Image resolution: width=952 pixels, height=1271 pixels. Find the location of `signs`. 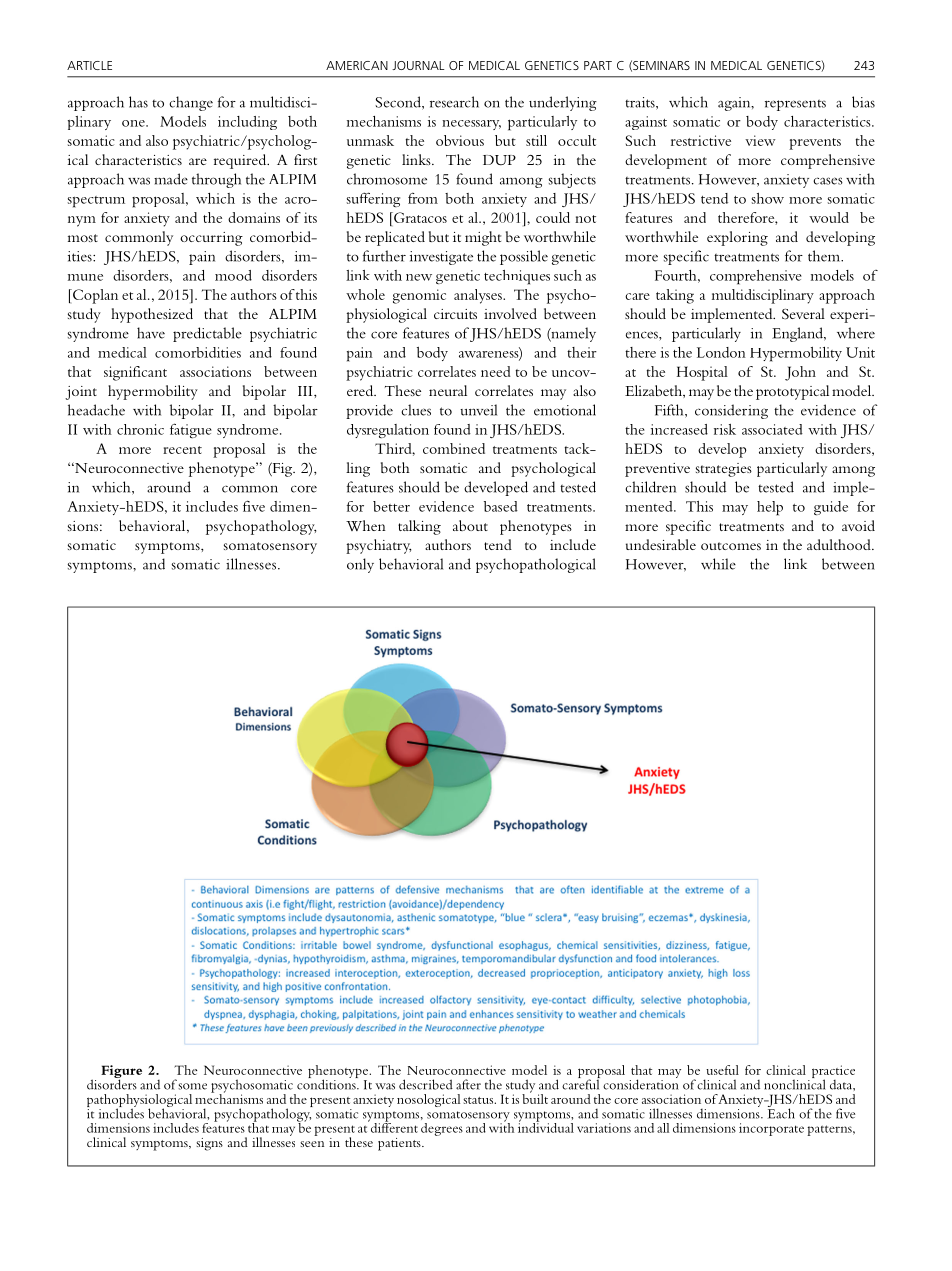

signs is located at coordinates (209, 1144).
